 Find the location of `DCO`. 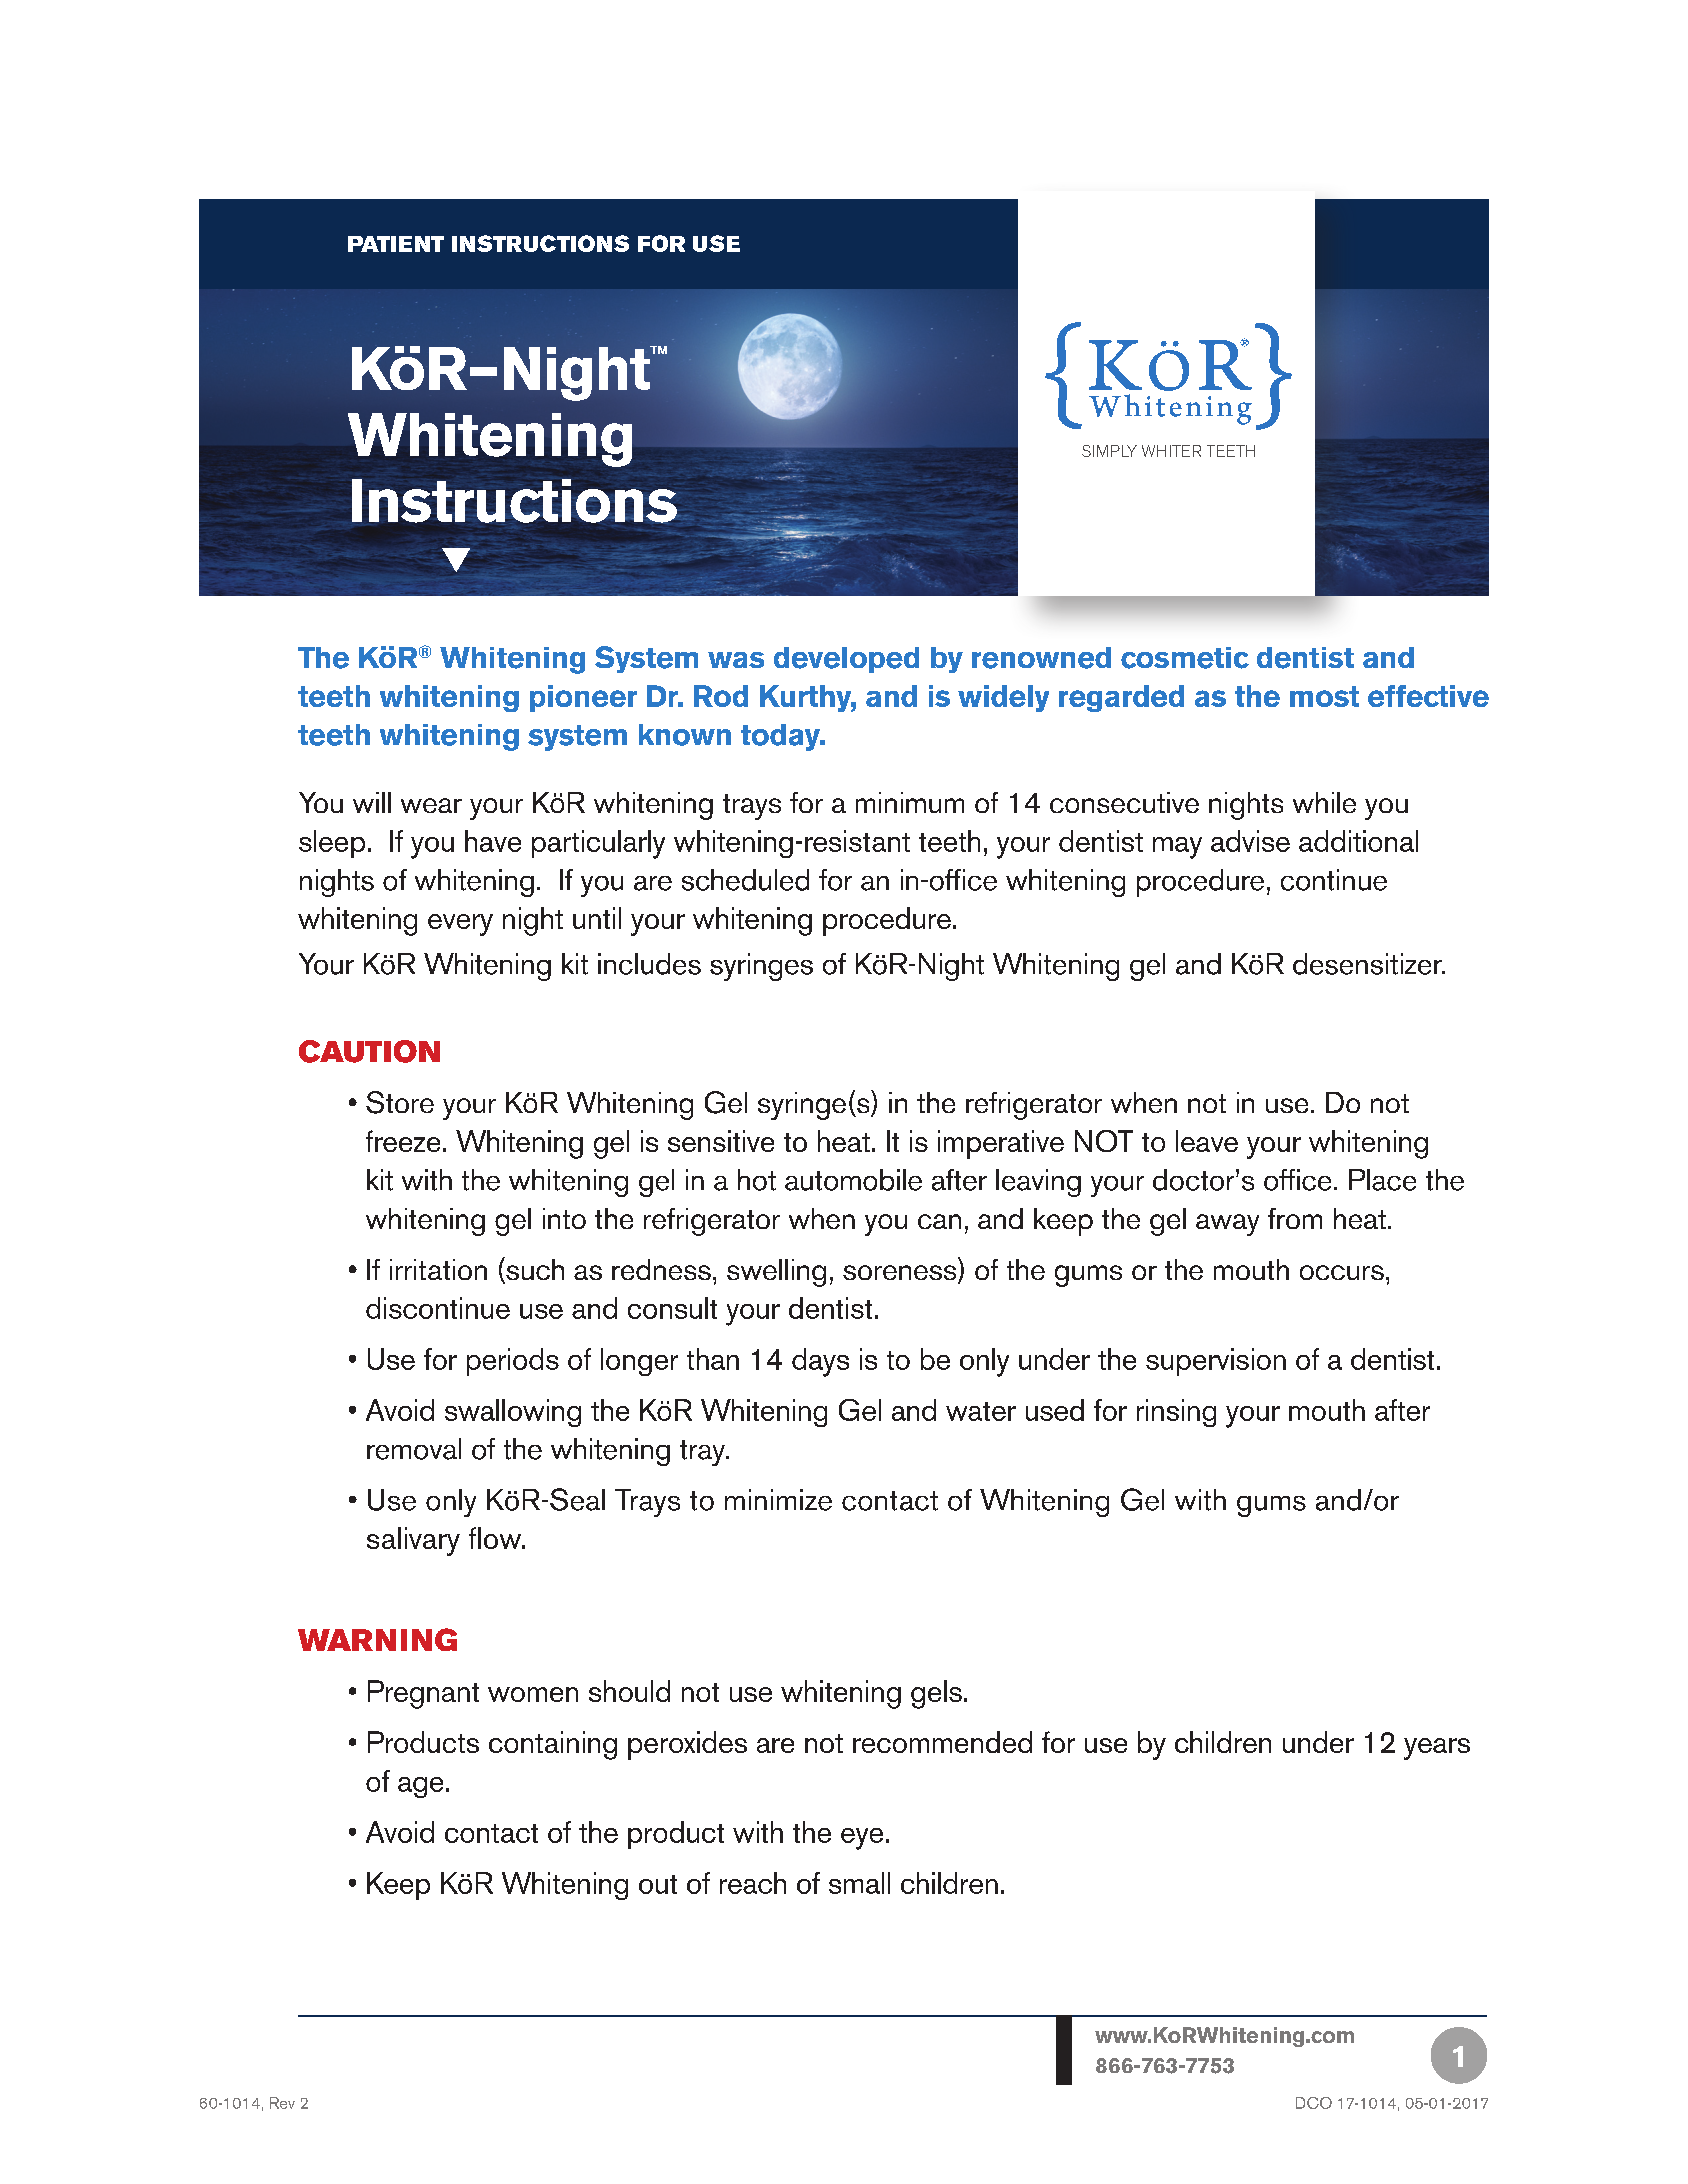

DCO is located at coordinates (1314, 2103).
